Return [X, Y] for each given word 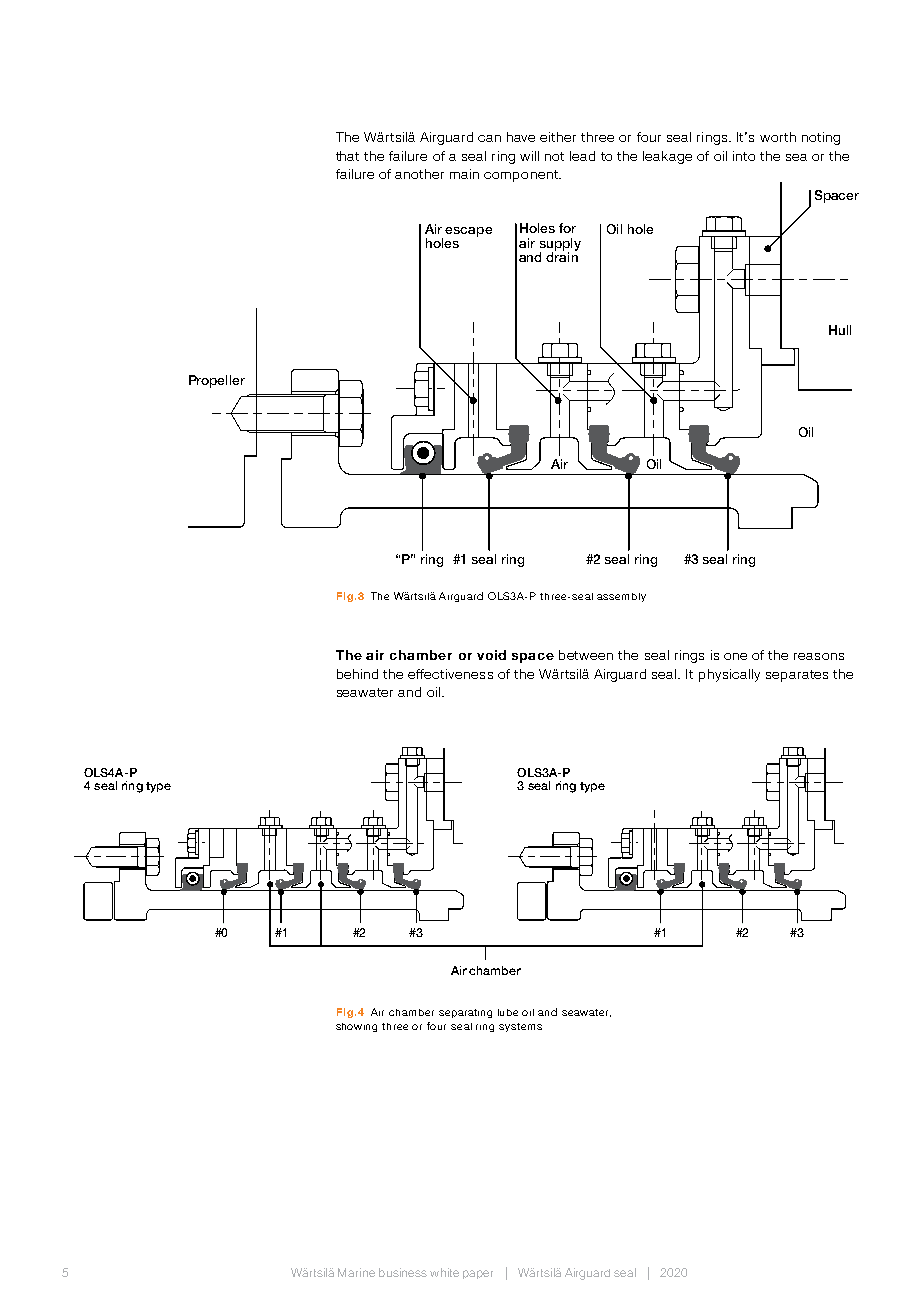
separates [797, 676]
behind [357, 674]
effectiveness [450, 674]
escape [468, 232]
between [586, 655]
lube [508, 1012]
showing [356, 1027]
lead [582, 156]
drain [562, 256]
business [403, 1272]
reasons [819, 656]
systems [520, 1027]
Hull [840, 330]
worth [778, 137]
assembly [621, 597]
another [419, 174]
